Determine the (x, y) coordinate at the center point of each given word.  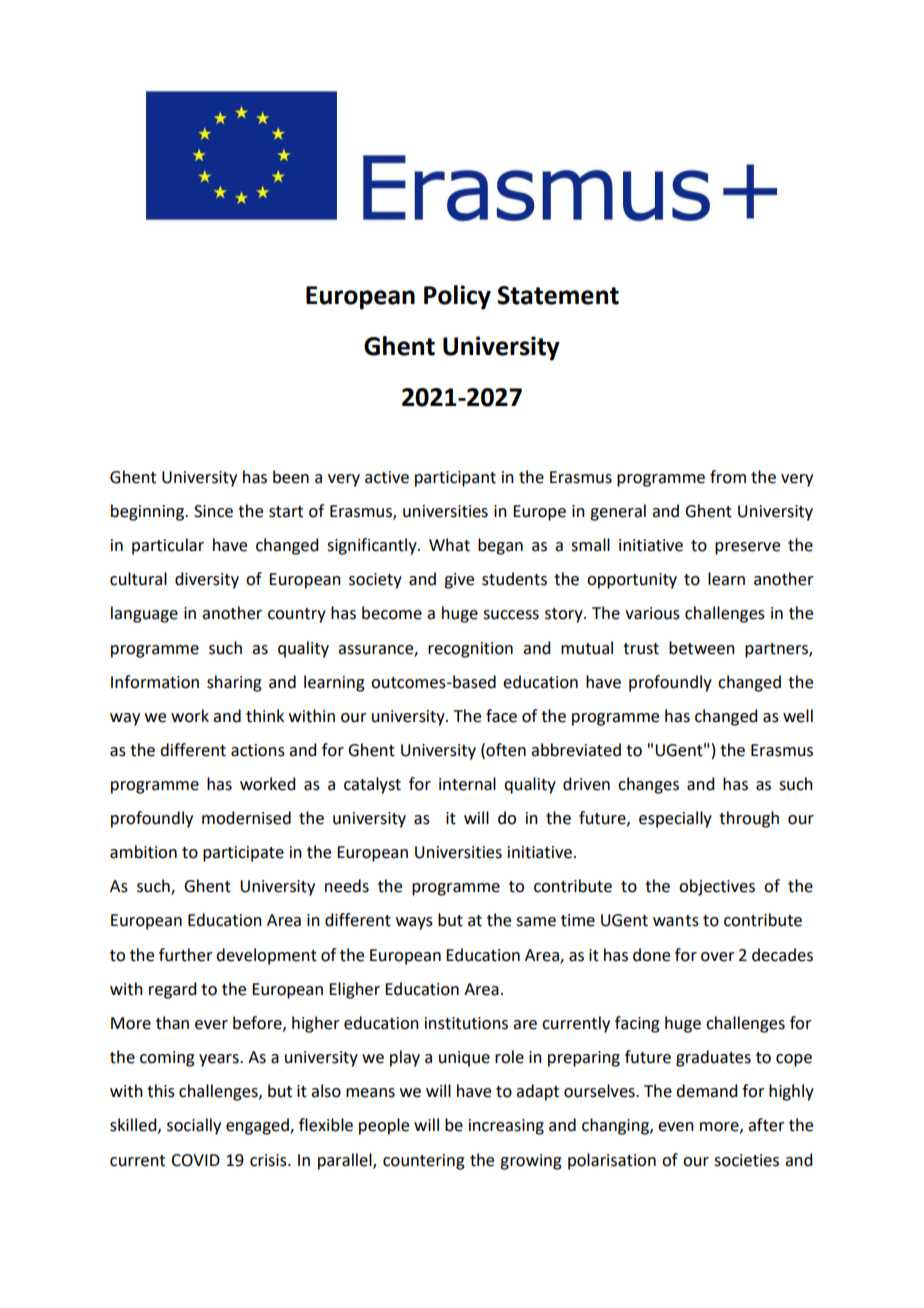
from (728, 477)
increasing (506, 1127)
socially (194, 1126)
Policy (457, 297)
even (676, 1127)
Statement (558, 295)
